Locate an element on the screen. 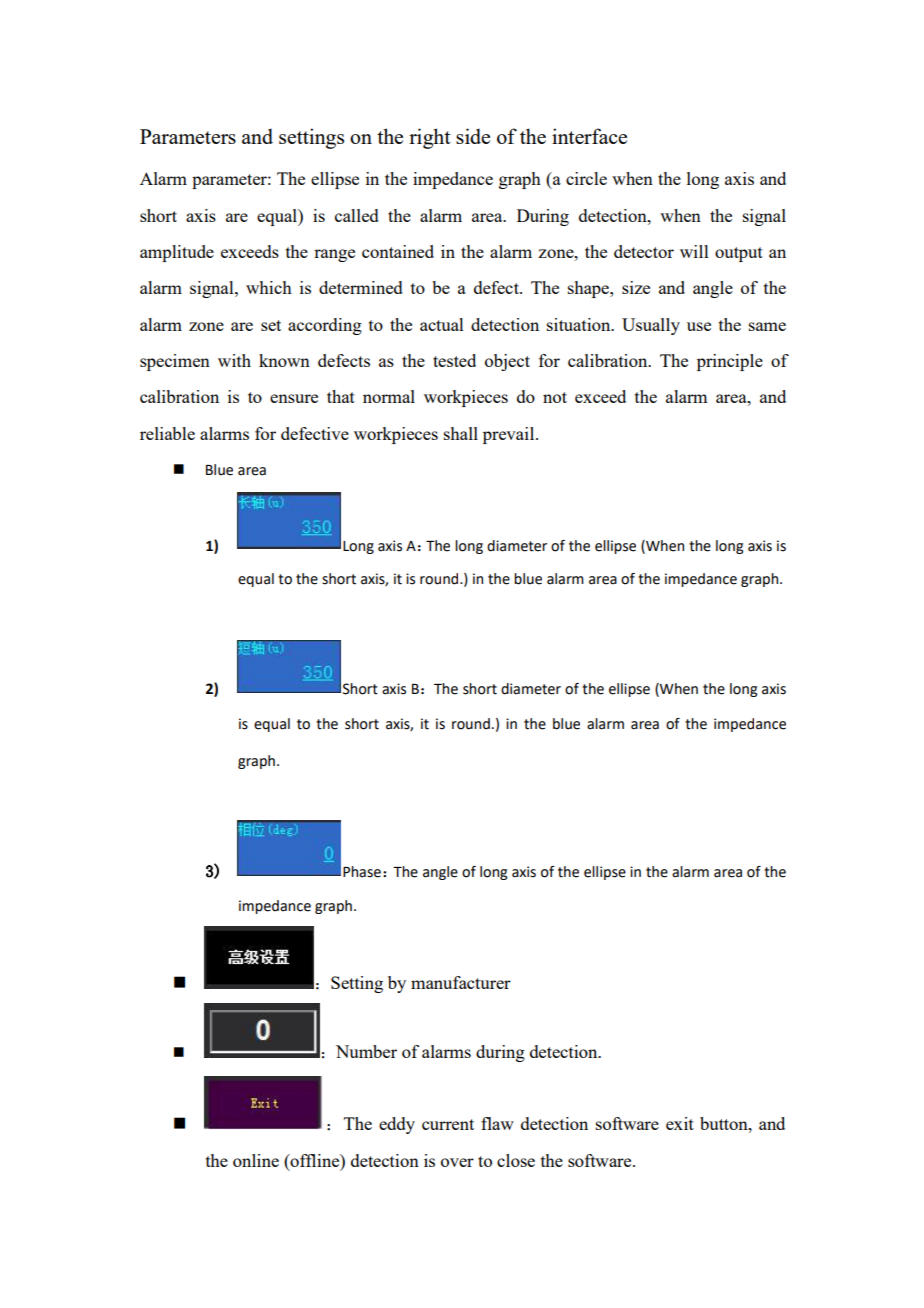  online is located at coordinates (256, 1160).
